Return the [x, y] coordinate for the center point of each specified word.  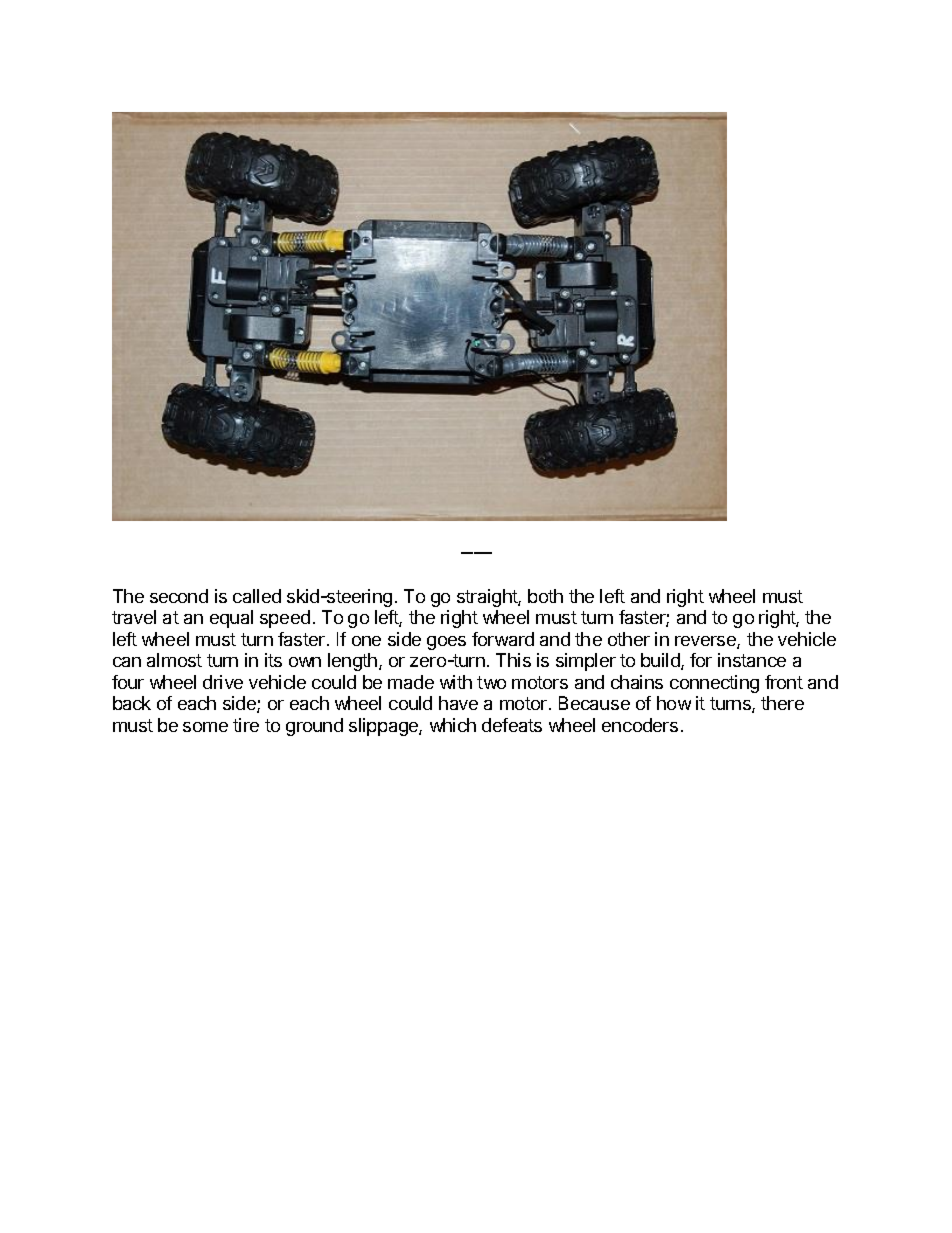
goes [446, 643]
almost [174, 660]
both [545, 596]
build [661, 661]
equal [231, 619]
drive [223, 682]
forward [503, 639]
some [205, 727]
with [456, 682]
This [513, 660]
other [629, 639]
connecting [714, 684]
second [179, 596]
